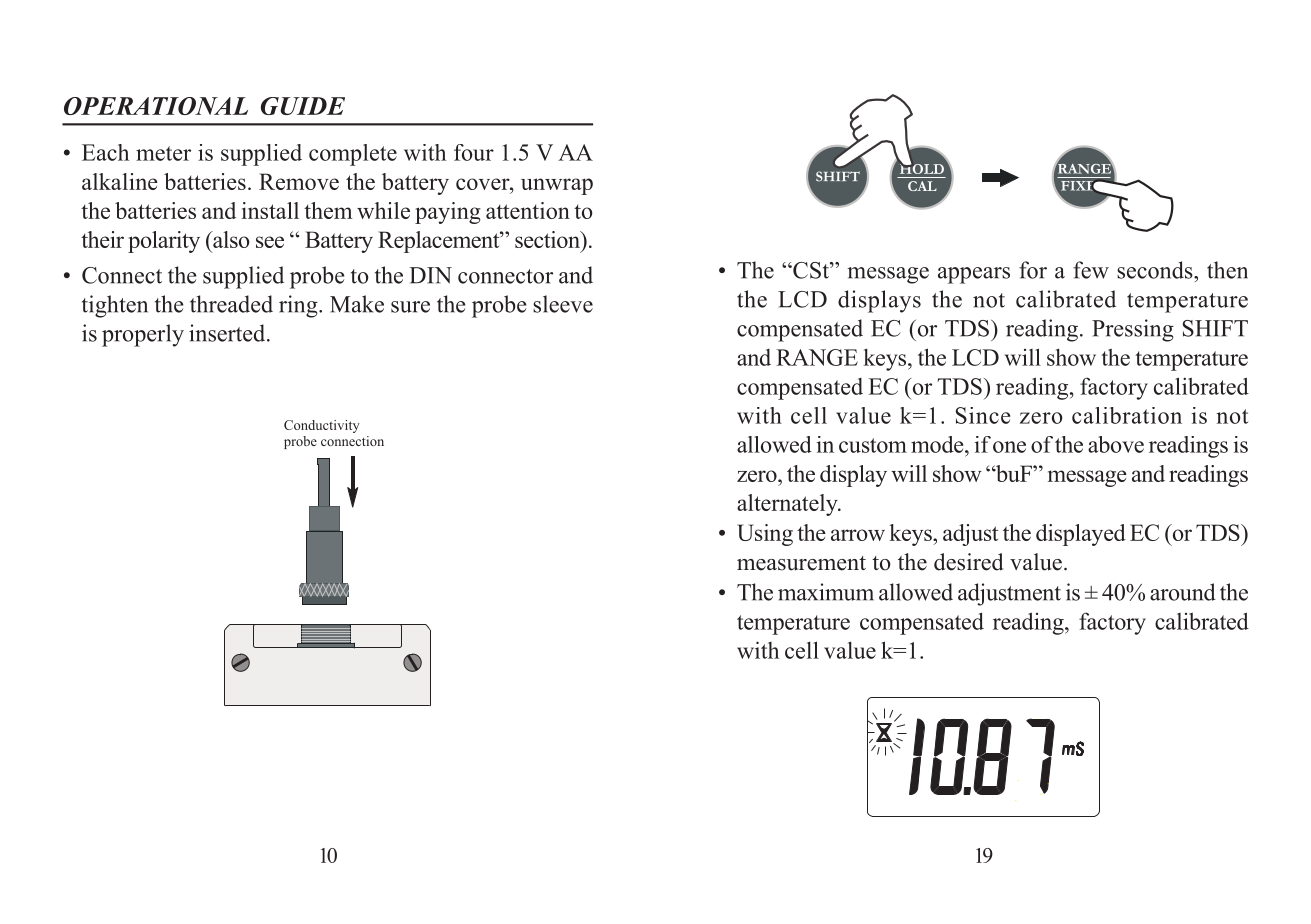 The width and height of the image is (1311, 924). What do you see at coordinates (231, 304) in the image?
I see `threaded` at bounding box center [231, 304].
